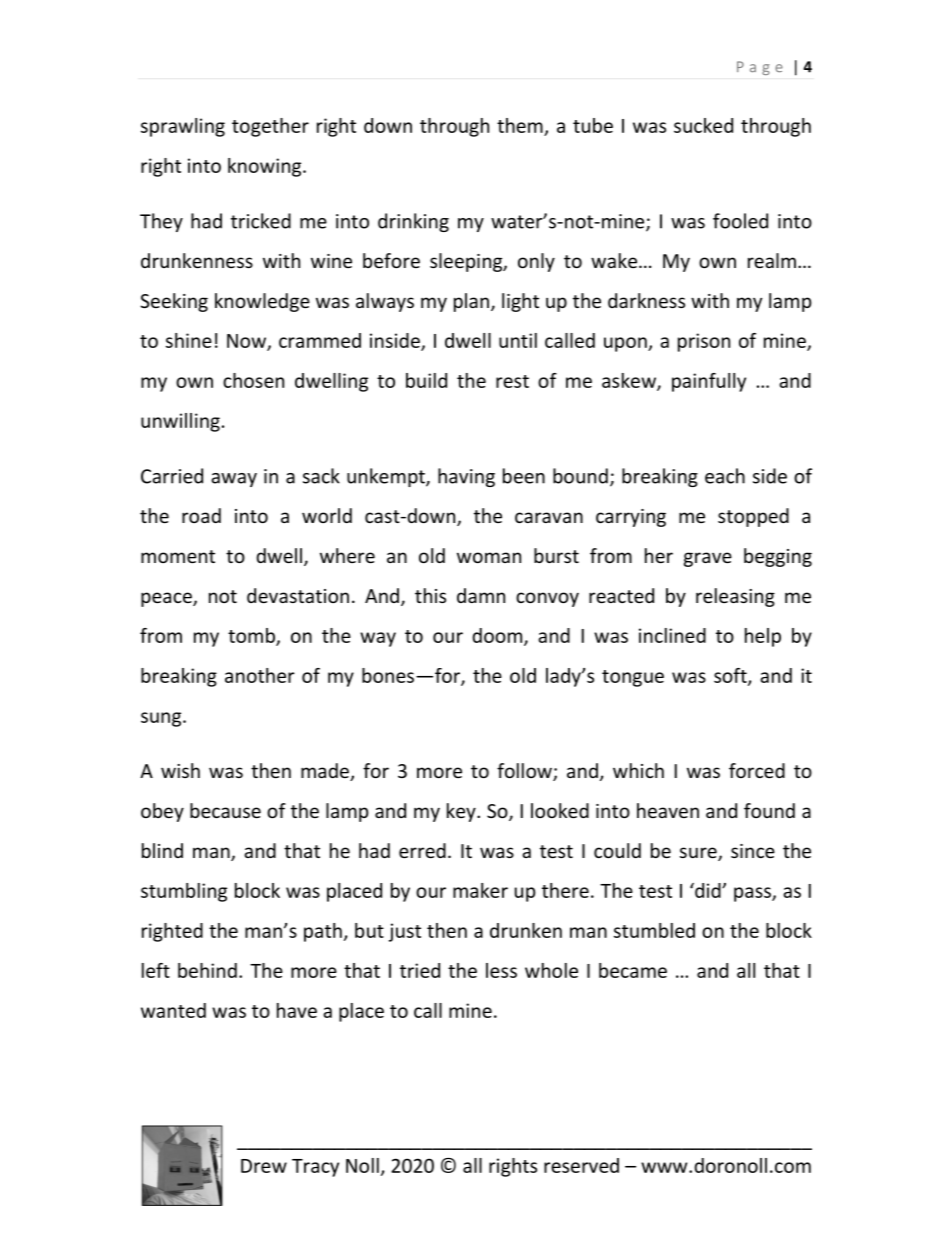  What do you see at coordinates (703, 125) in the page?
I see `sucked` at bounding box center [703, 125].
